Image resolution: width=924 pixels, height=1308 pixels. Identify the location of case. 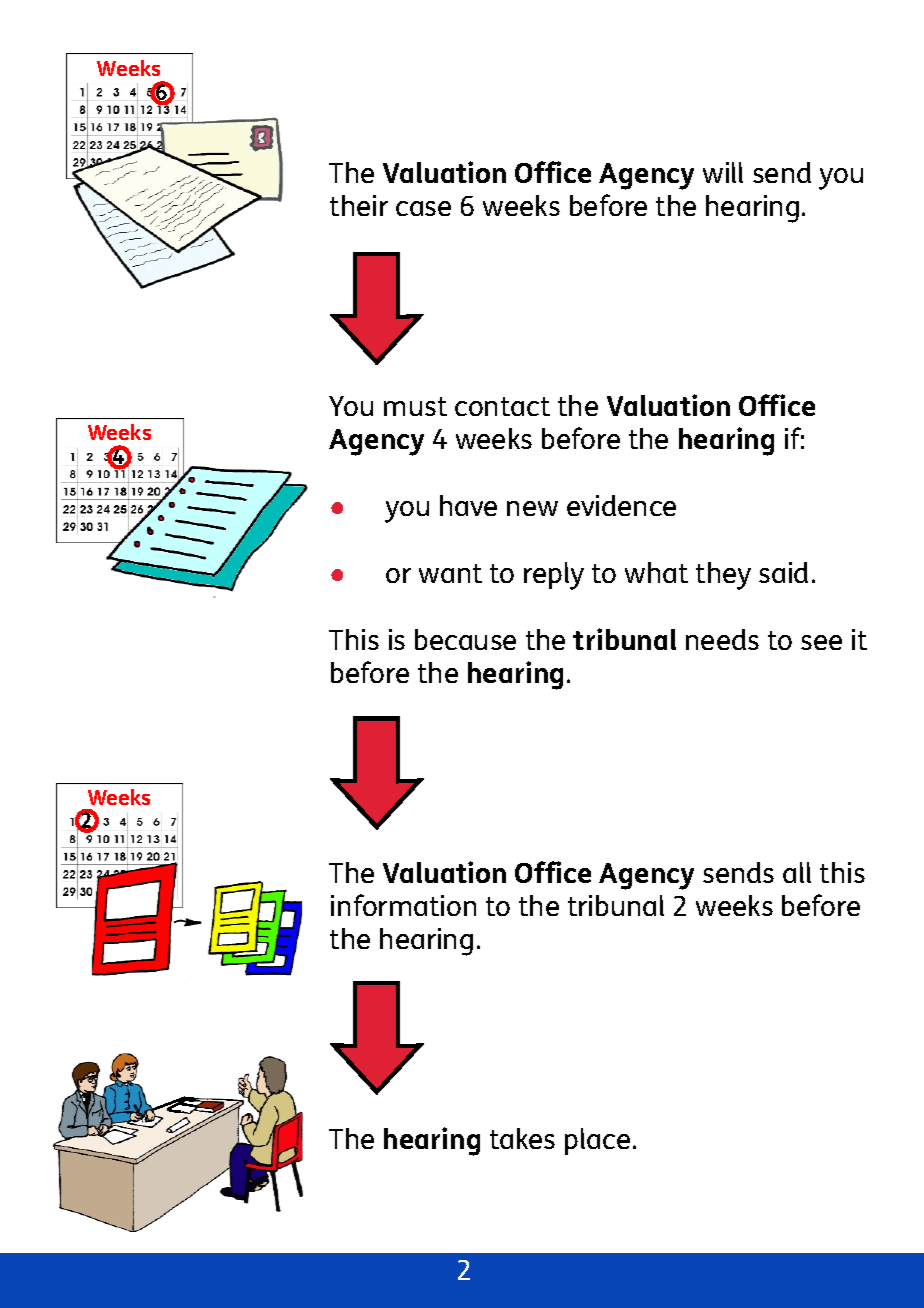
(423, 208).
